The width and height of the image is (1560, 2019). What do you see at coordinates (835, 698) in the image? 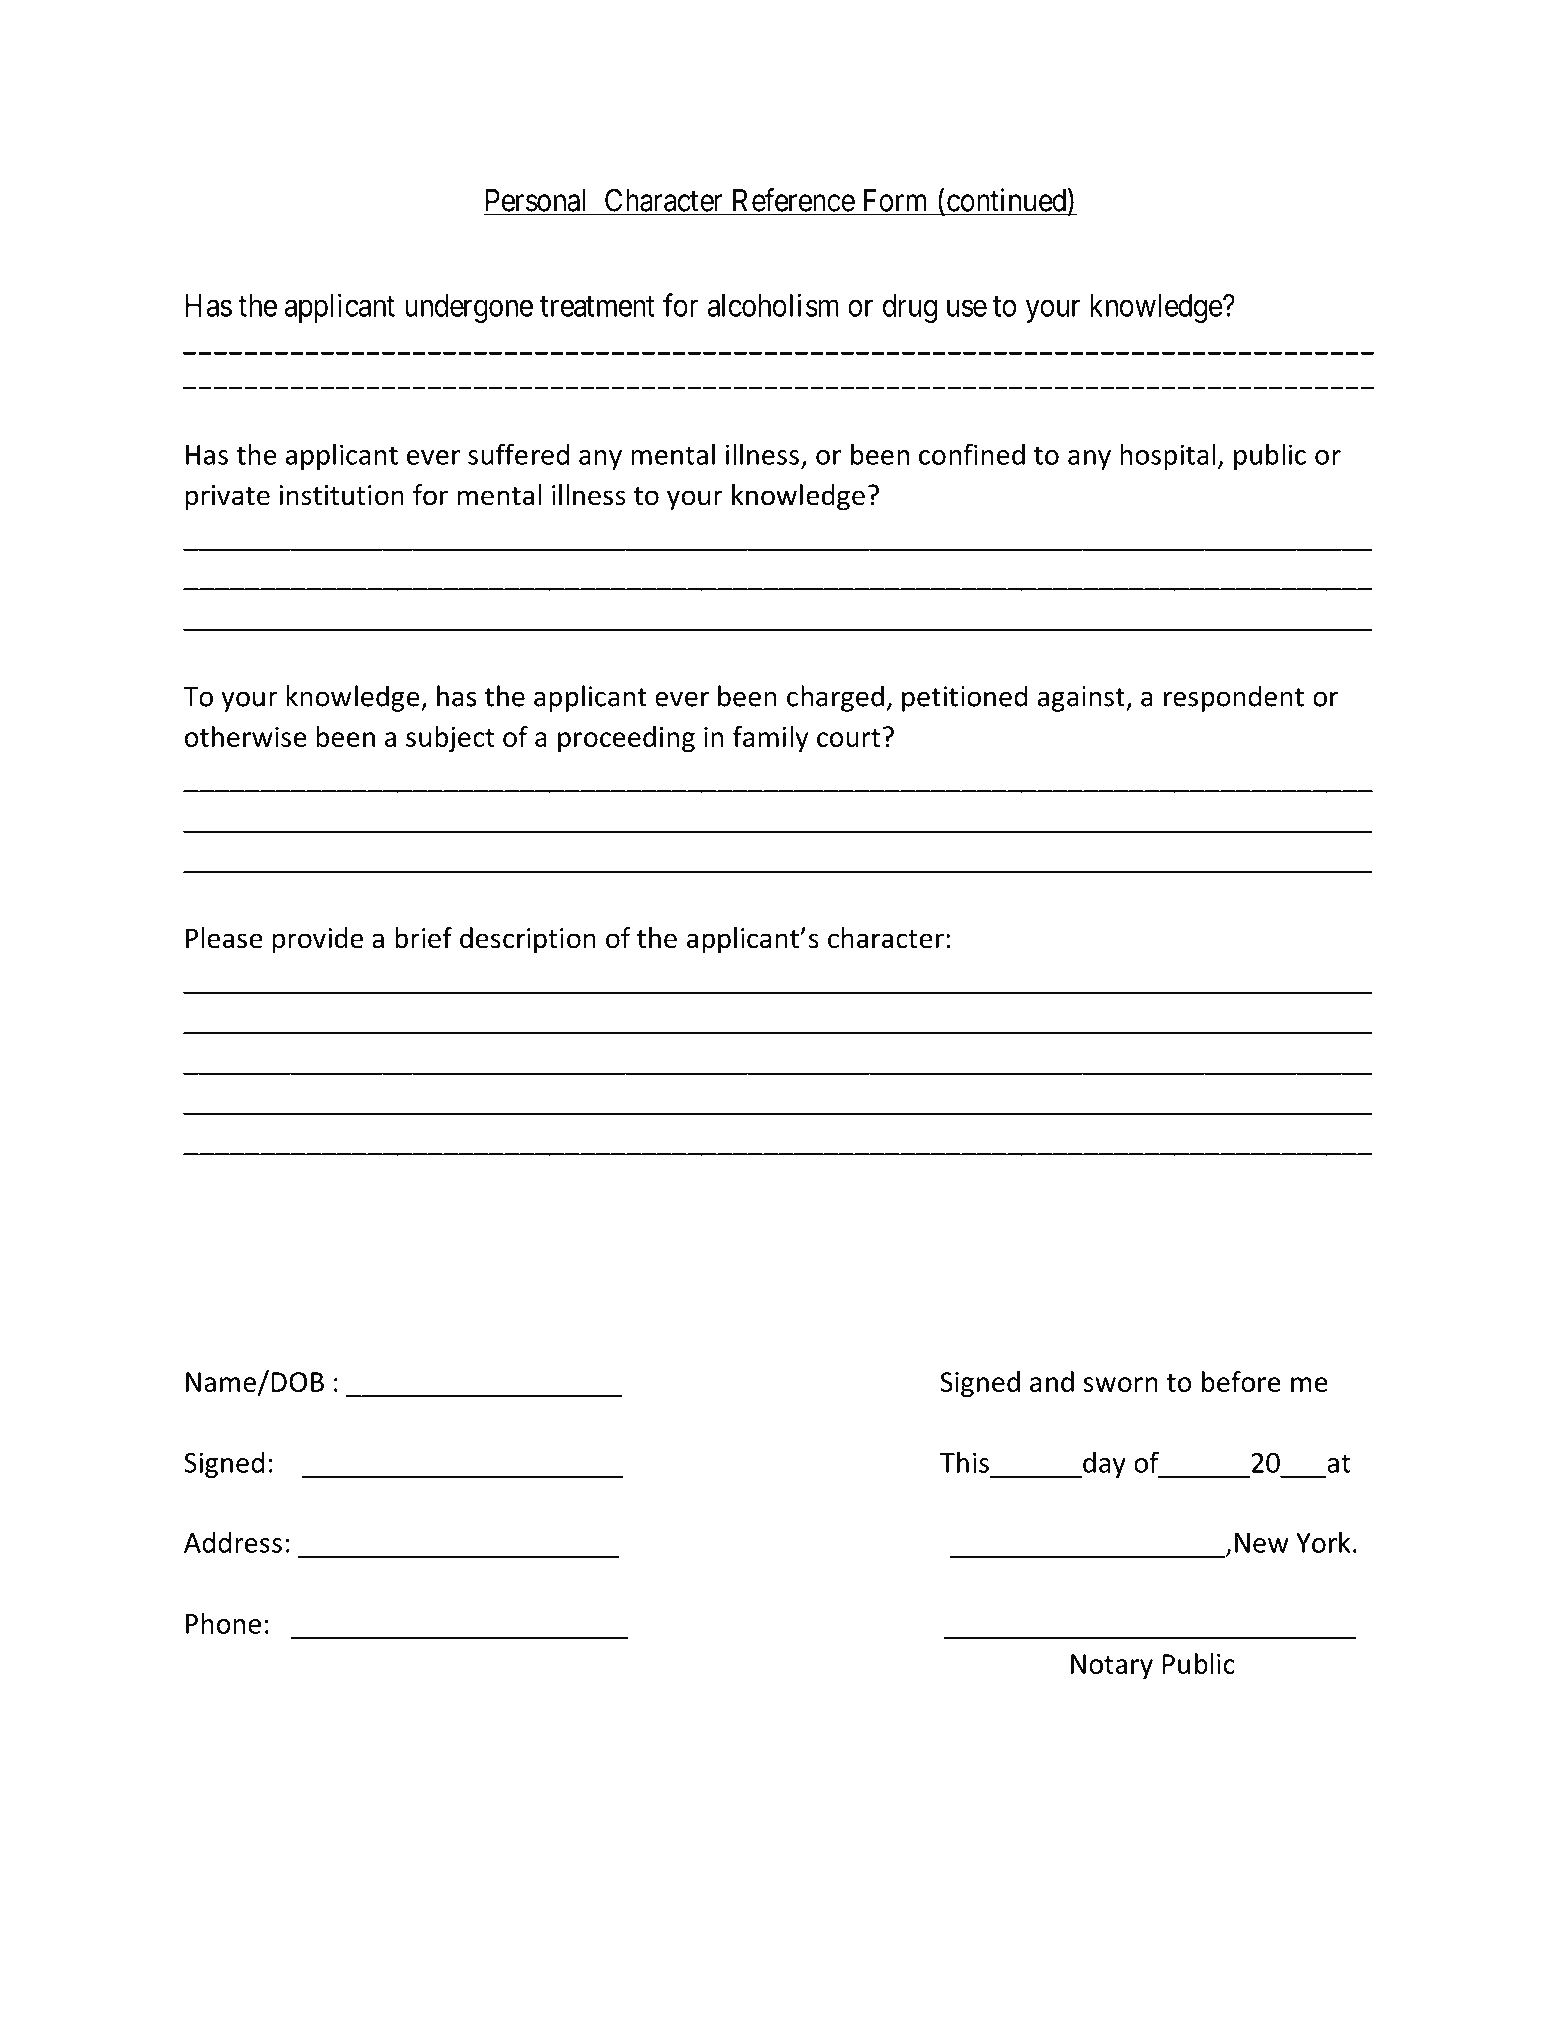
I see `charged` at bounding box center [835, 698].
